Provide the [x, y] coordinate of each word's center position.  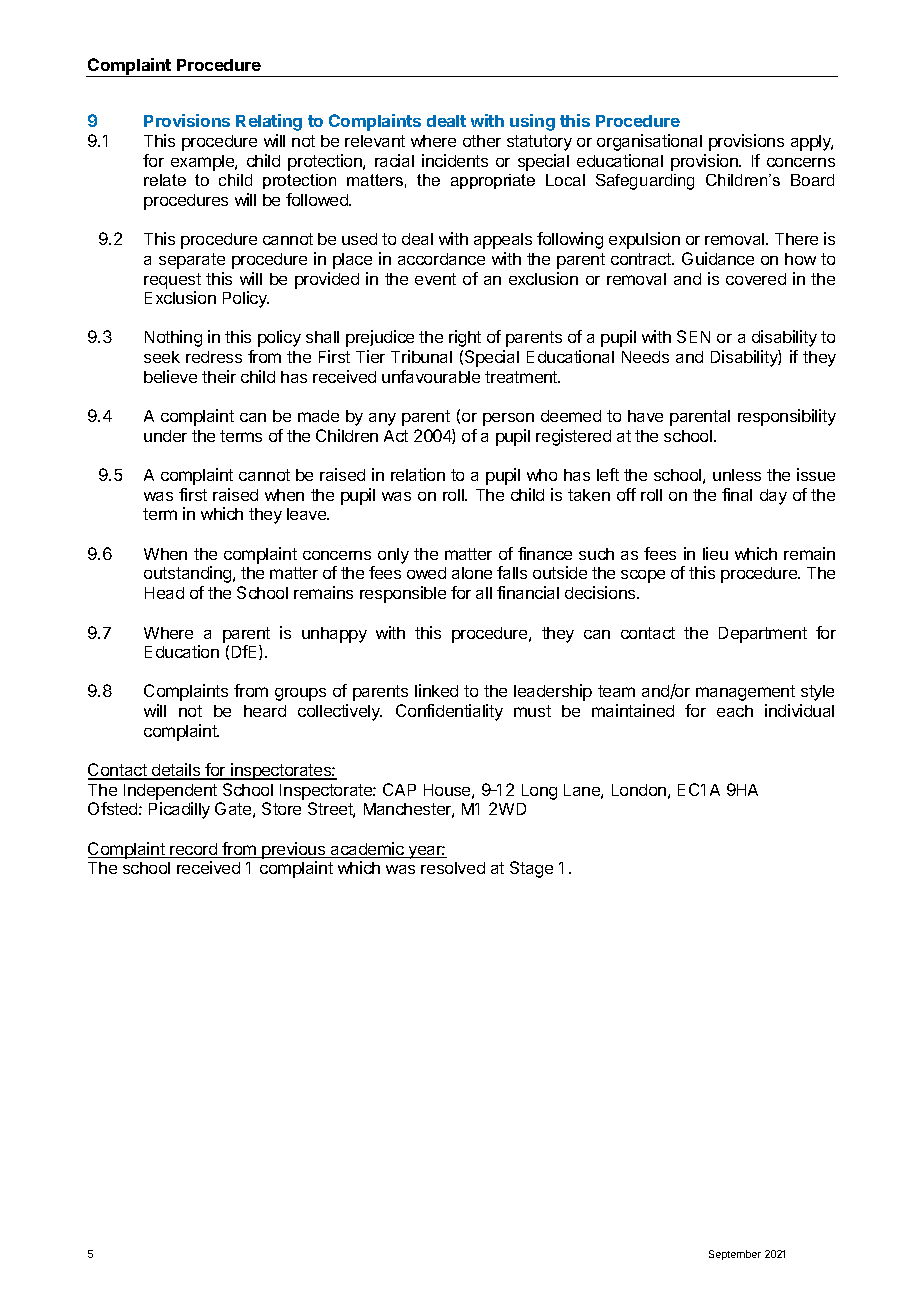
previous [294, 850]
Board [812, 180]
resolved [453, 868]
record [194, 850]
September [735, 1255]
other [482, 141]
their [219, 376]
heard [265, 711]
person [508, 419]
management [745, 693]
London [639, 790]
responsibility [787, 417]
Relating [269, 122]
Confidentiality [449, 712]
